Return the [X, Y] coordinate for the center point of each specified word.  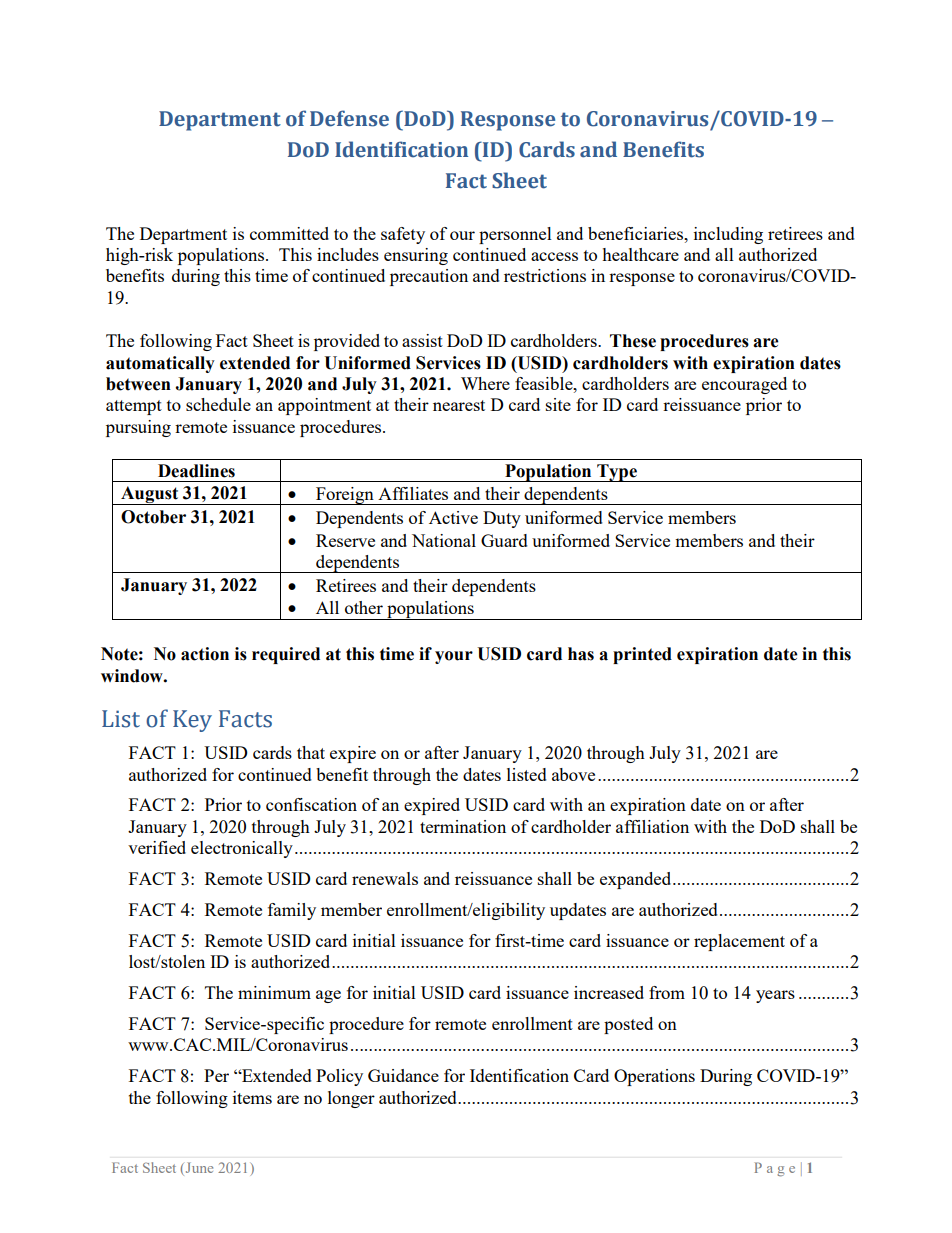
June [198, 1169]
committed [289, 233]
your [454, 657]
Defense [349, 118]
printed [642, 655]
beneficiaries [637, 233]
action [205, 654]
